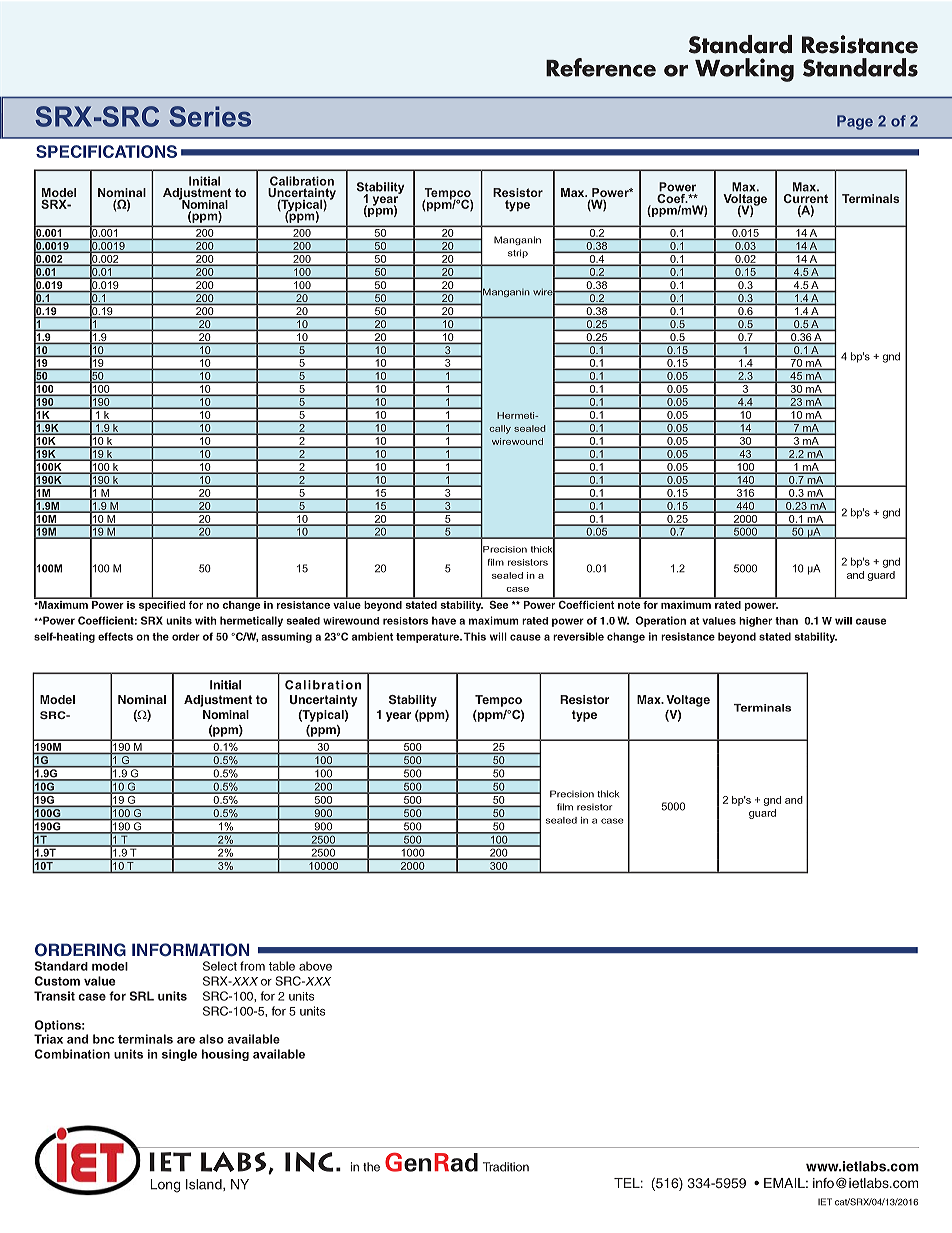  I want to click on effects, so click(115, 636).
